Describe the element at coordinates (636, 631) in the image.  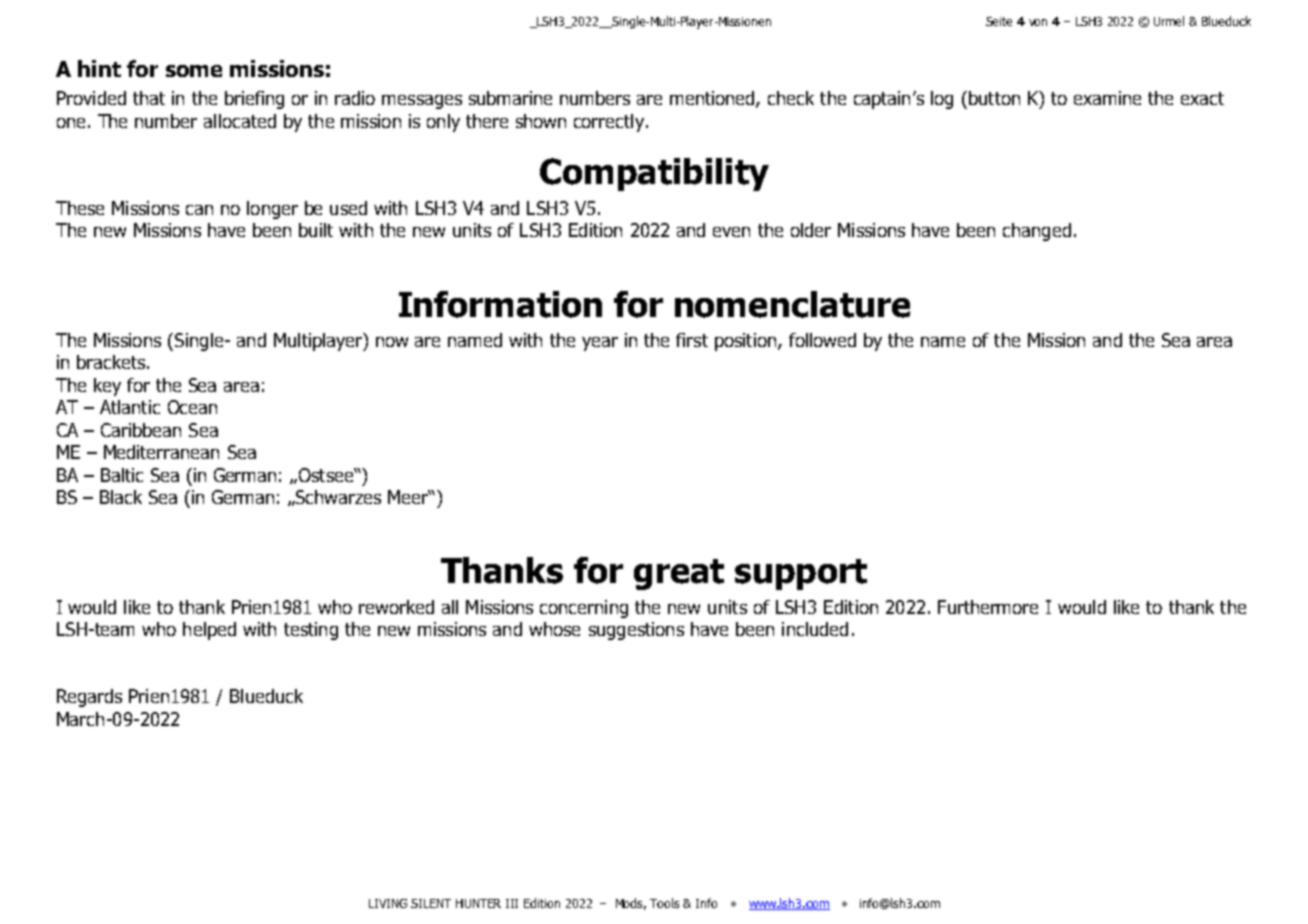
I see `suggestions` at that location.
